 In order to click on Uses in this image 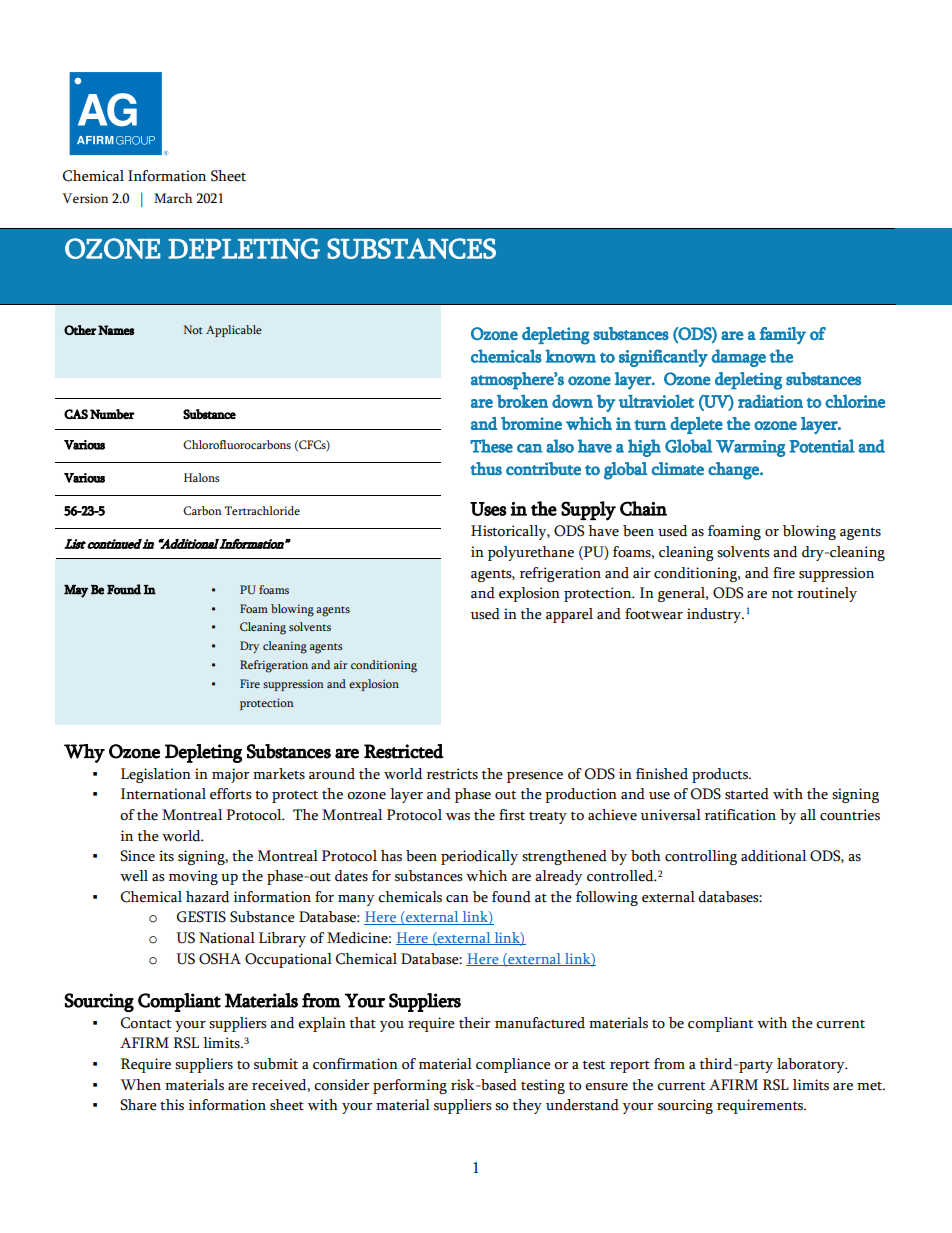, I will do `click(488, 509)`.
